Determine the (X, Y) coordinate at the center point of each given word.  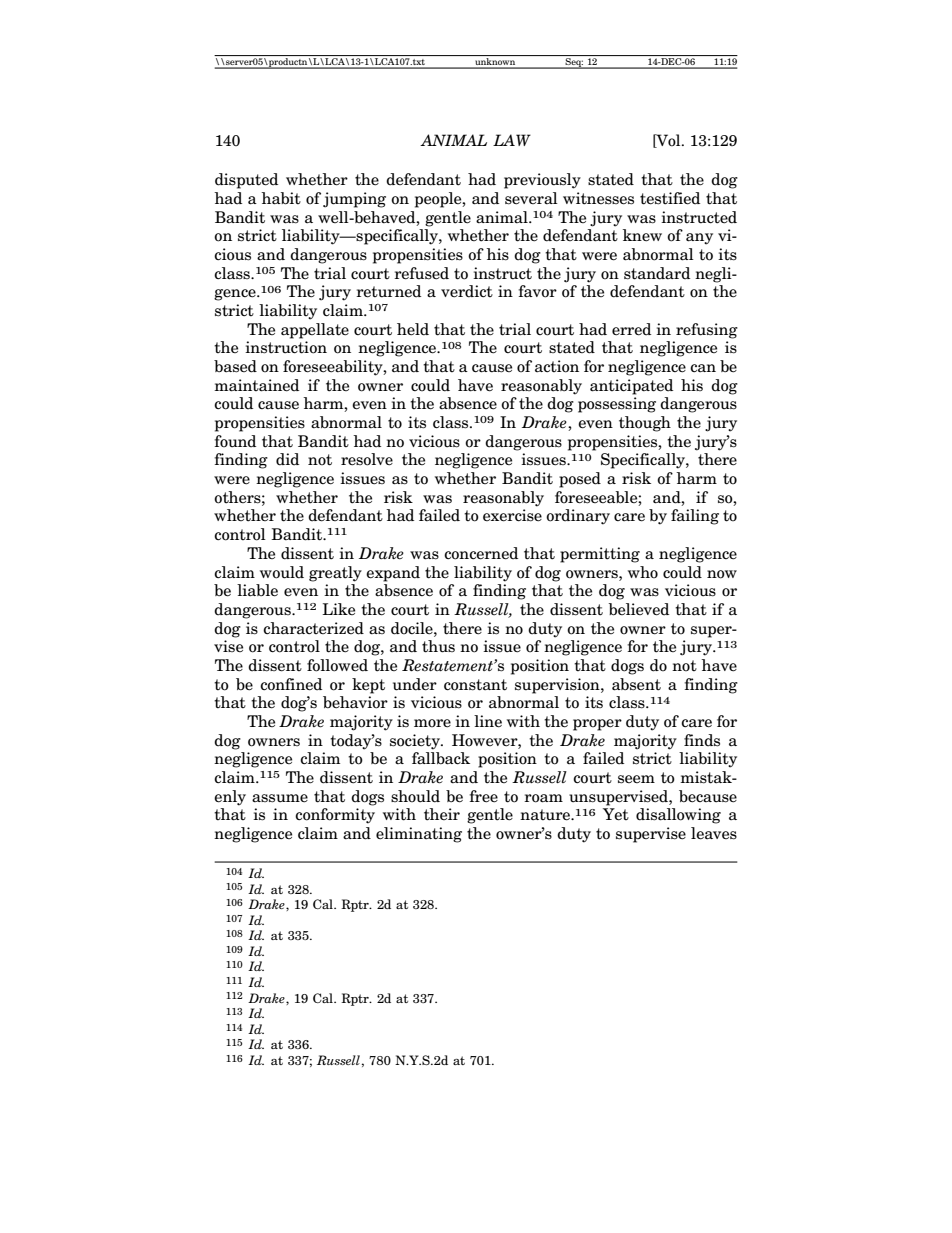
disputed (246, 181)
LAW (512, 140)
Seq (573, 63)
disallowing (678, 816)
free (484, 796)
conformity (335, 816)
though (645, 424)
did (287, 459)
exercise (512, 515)
